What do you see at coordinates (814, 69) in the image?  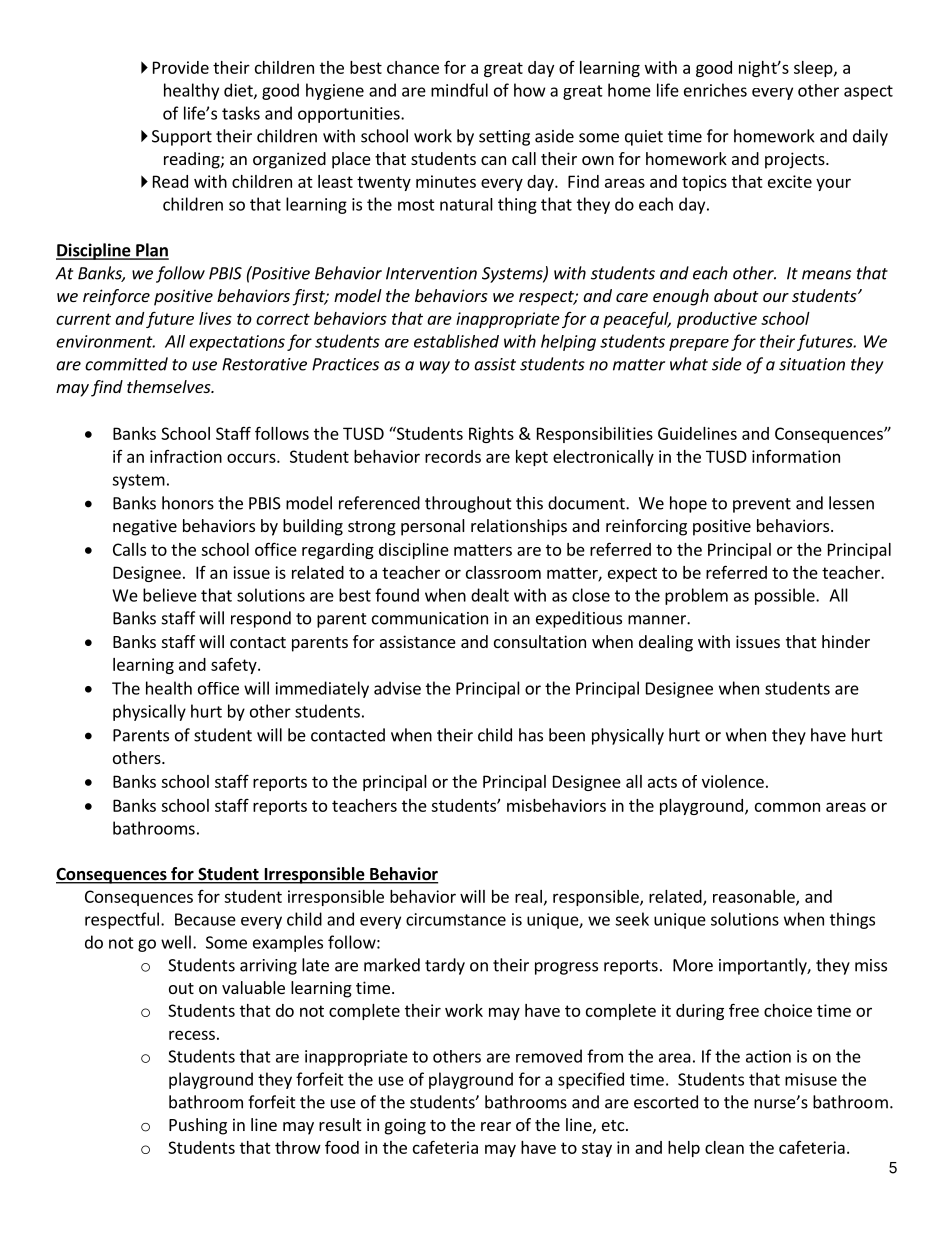 I see `sleep` at bounding box center [814, 69].
